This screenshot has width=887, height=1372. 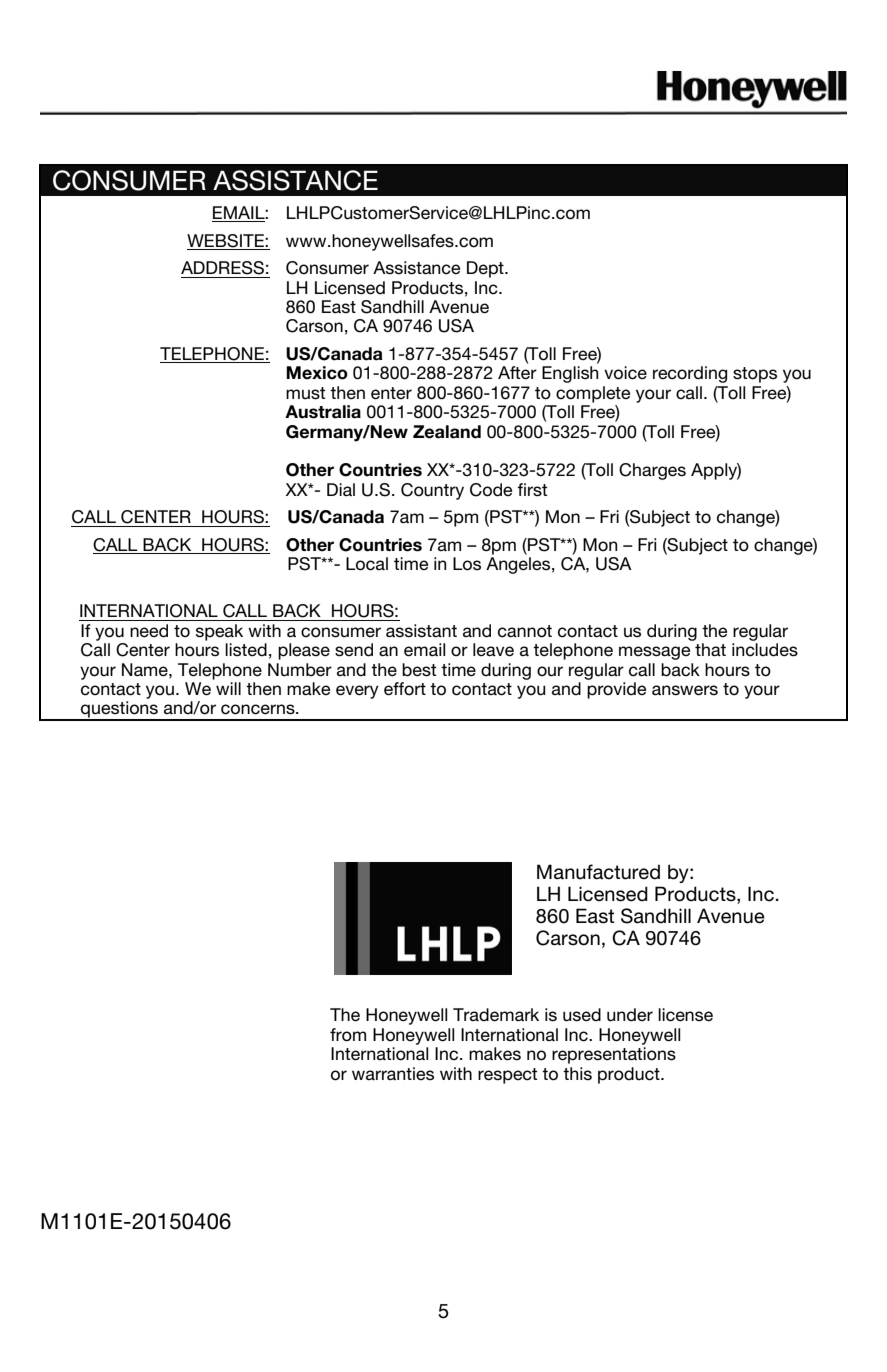 I want to click on concerns, so click(x=259, y=709).
